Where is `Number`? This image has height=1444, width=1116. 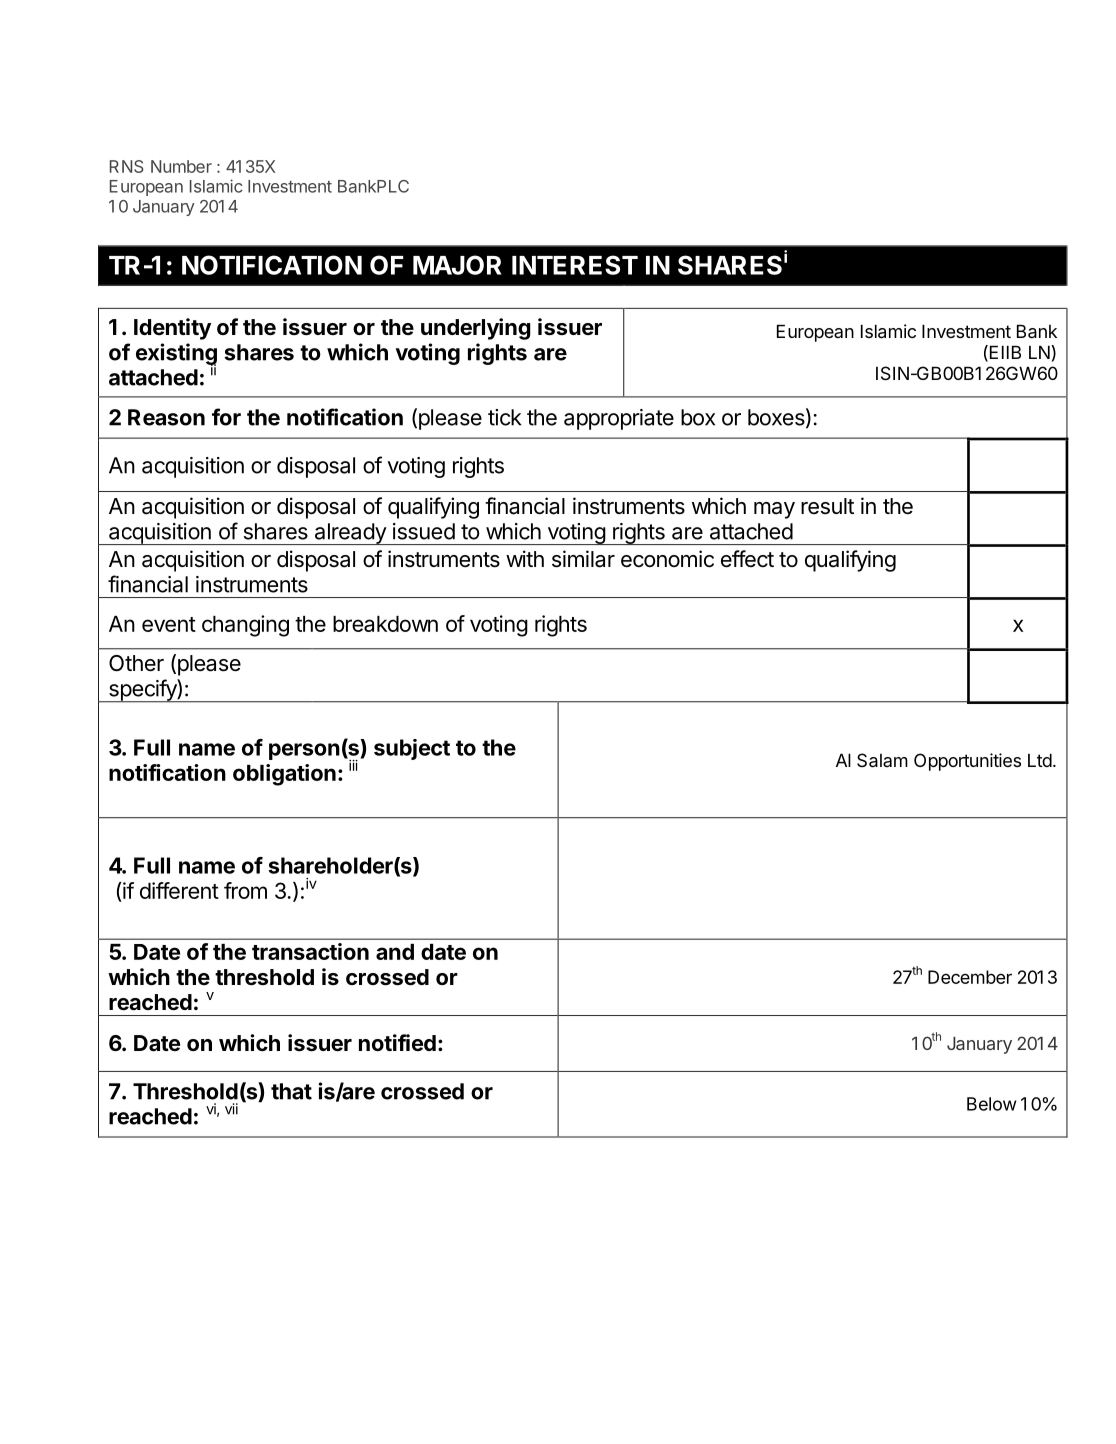 Number is located at coordinates (181, 166).
